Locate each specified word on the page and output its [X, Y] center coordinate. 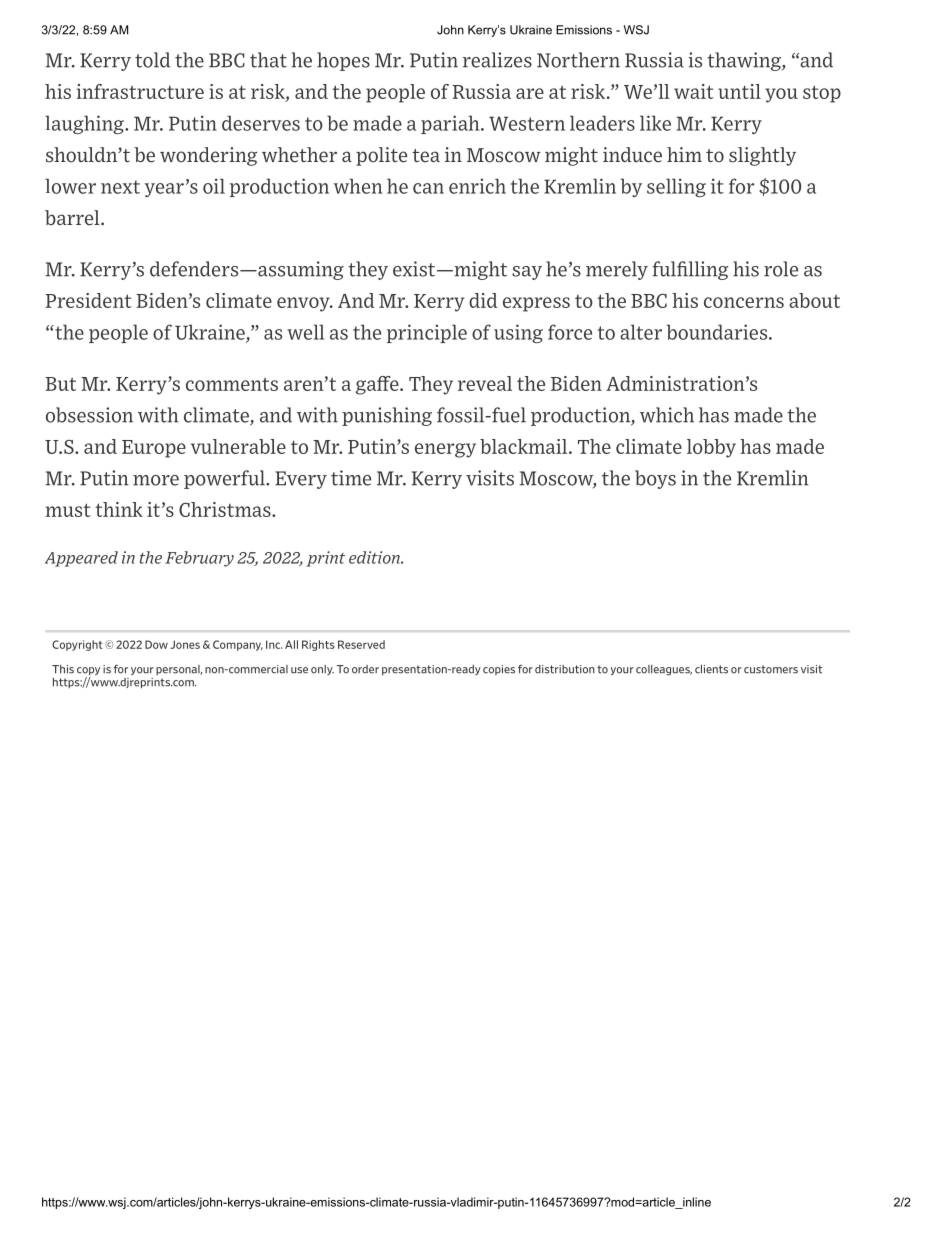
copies [499, 670]
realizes [497, 60]
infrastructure [140, 91]
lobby [711, 448]
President [88, 300]
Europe [154, 449]
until [739, 91]
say [527, 273]
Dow [156, 644]
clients [711, 669]
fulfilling [690, 270]
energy [445, 450]
